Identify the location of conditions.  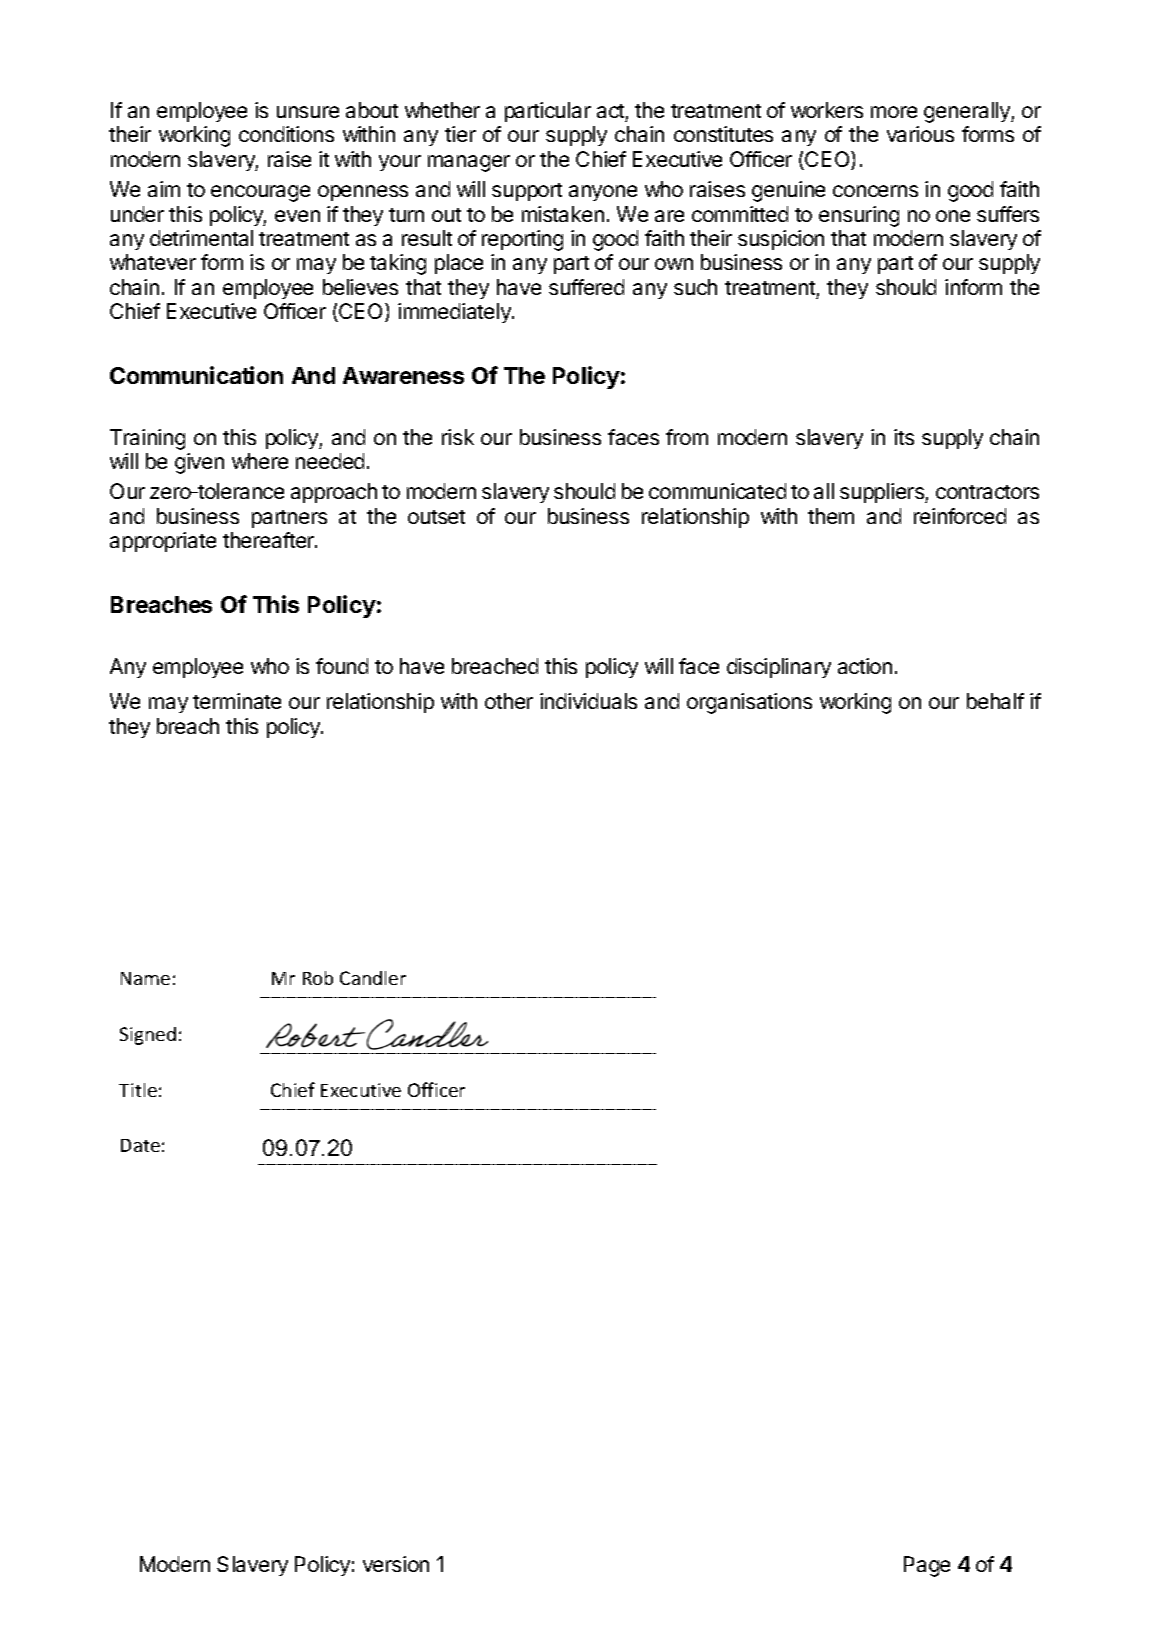
(286, 134).
